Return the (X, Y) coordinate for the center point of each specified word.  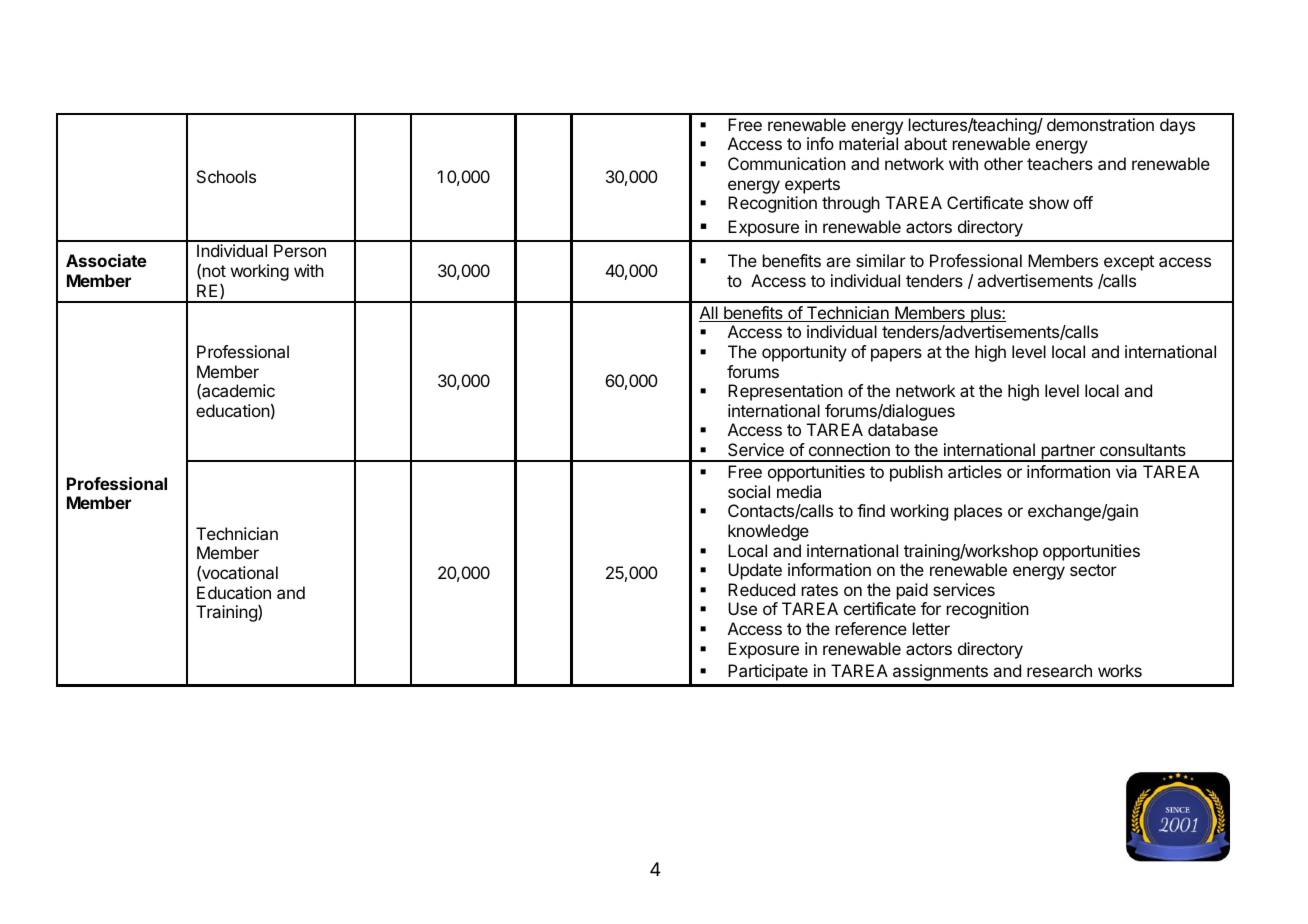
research (1059, 670)
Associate (106, 260)
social (749, 491)
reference (871, 628)
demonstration (1100, 124)
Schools (226, 176)
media (799, 491)
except (1129, 263)
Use (742, 608)
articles (975, 471)
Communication (787, 163)
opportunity (804, 353)
